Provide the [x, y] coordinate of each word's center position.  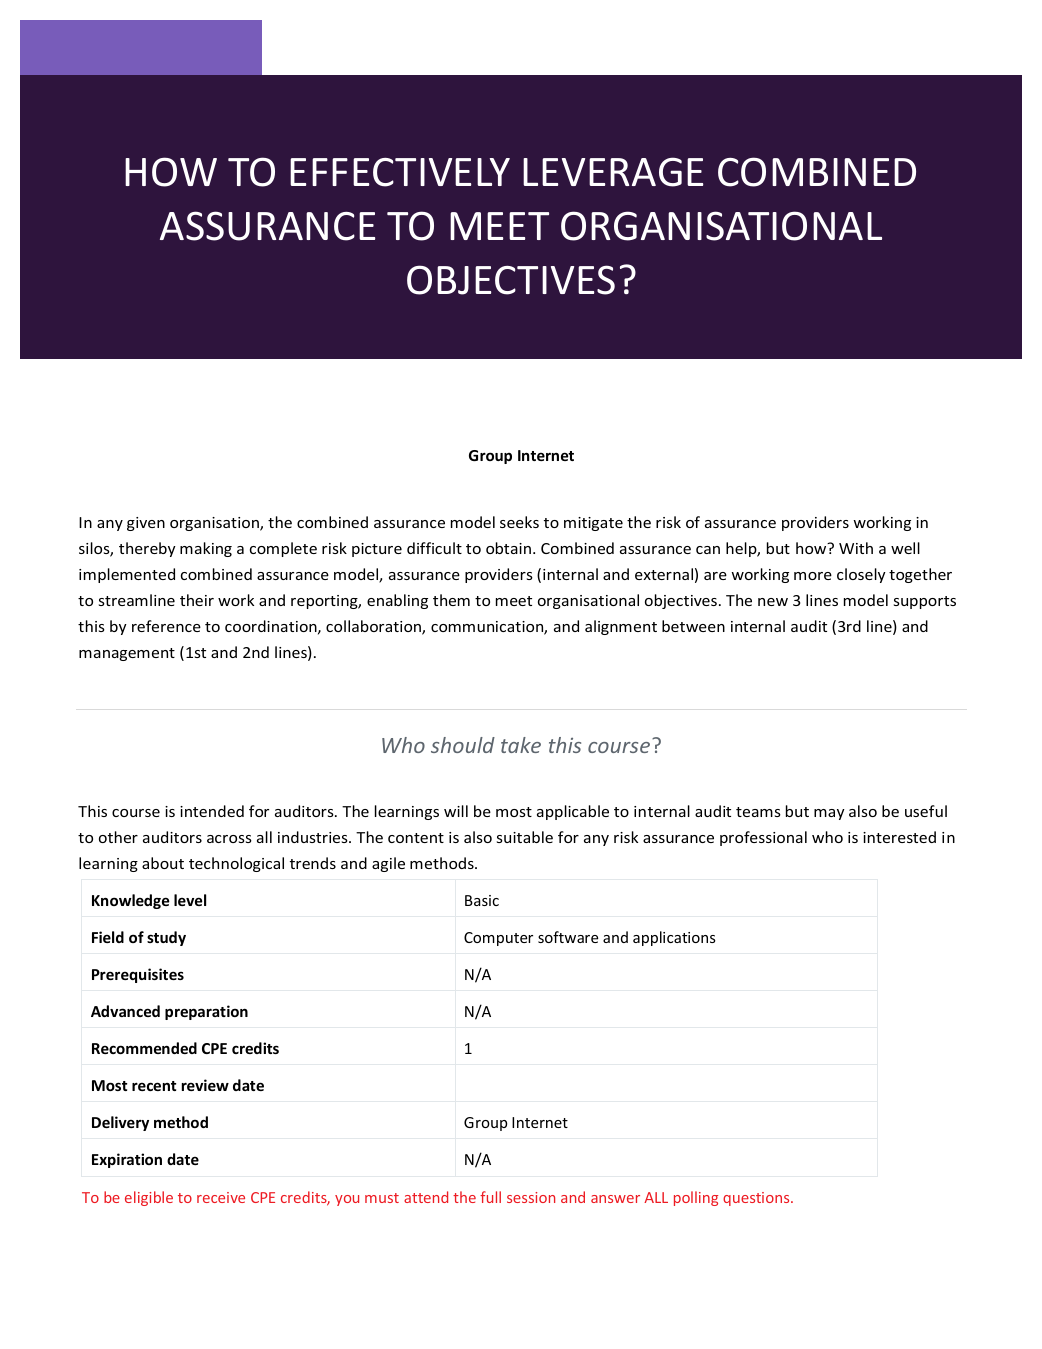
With [856, 548]
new [773, 602]
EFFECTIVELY [400, 172]
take [521, 745]
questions [757, 1199]
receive [221, 1197]
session [531, 1197]
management [127, 654]
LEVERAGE [613, 172]
